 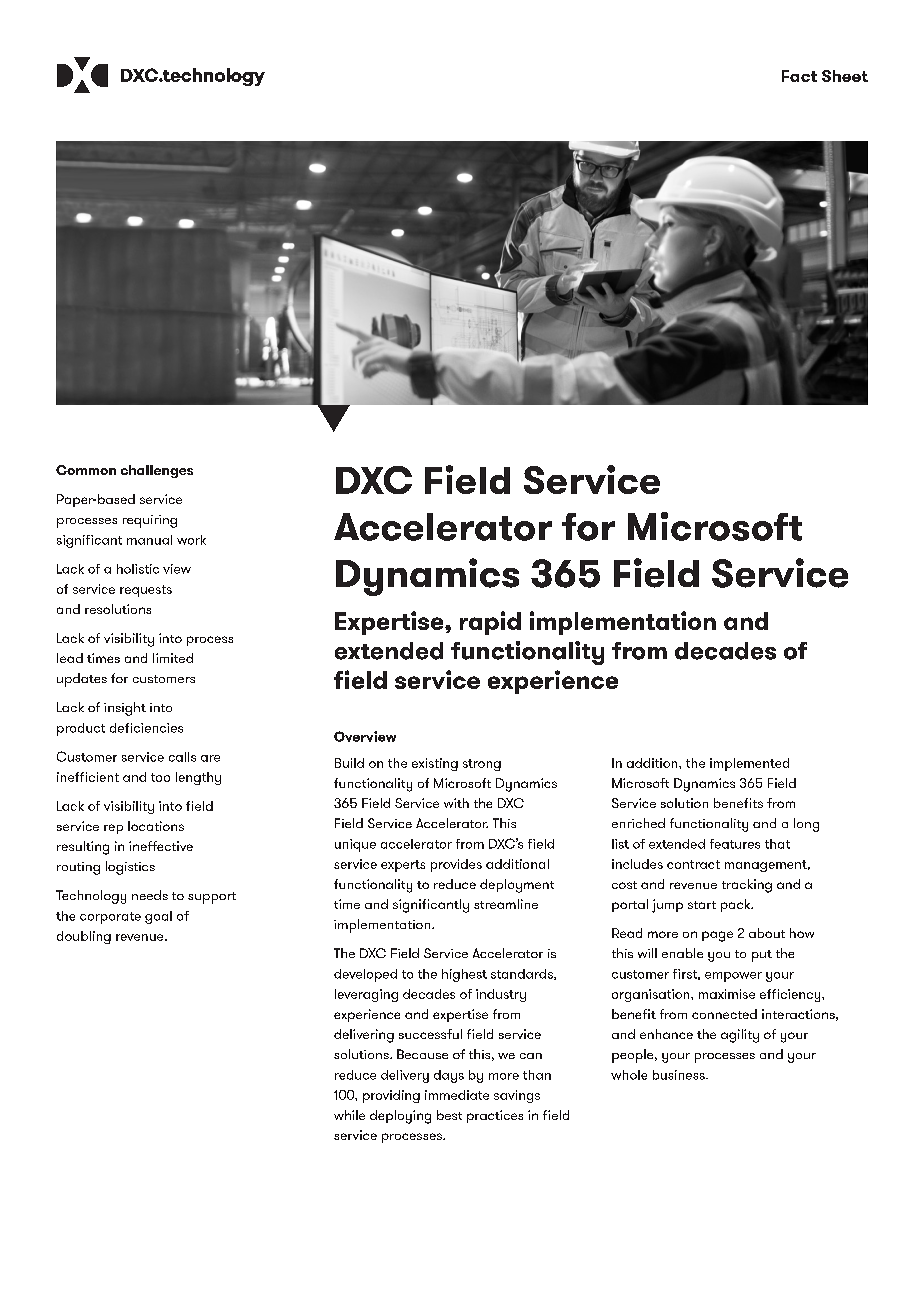 I want to click on Fact, so click(x=799, y=76).
